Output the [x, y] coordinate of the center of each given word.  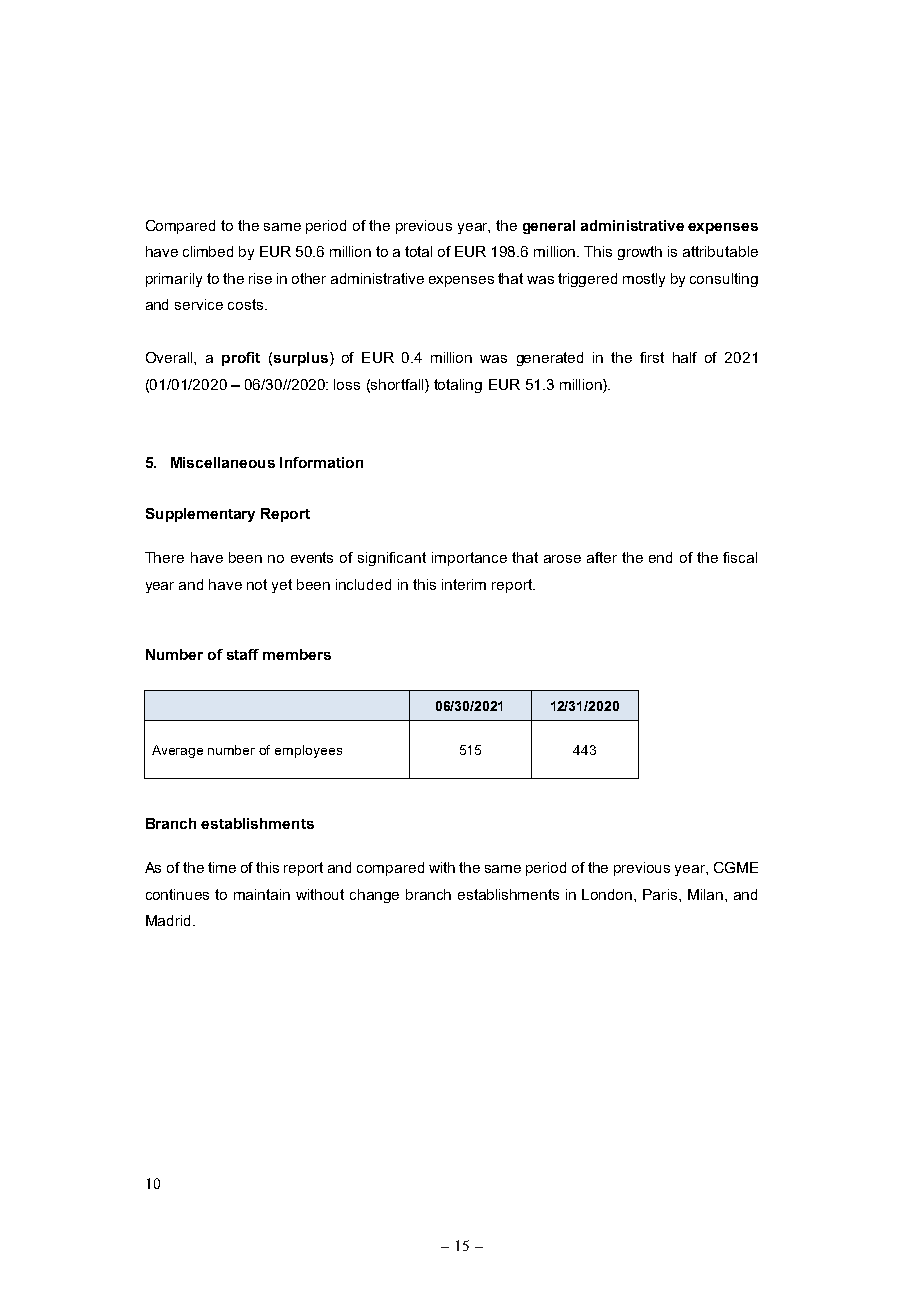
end [660, 557]
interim [464, 584]
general [549, 227]
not [257, 584]
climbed [208, 251]
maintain [262, 894]
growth [640, 253]
